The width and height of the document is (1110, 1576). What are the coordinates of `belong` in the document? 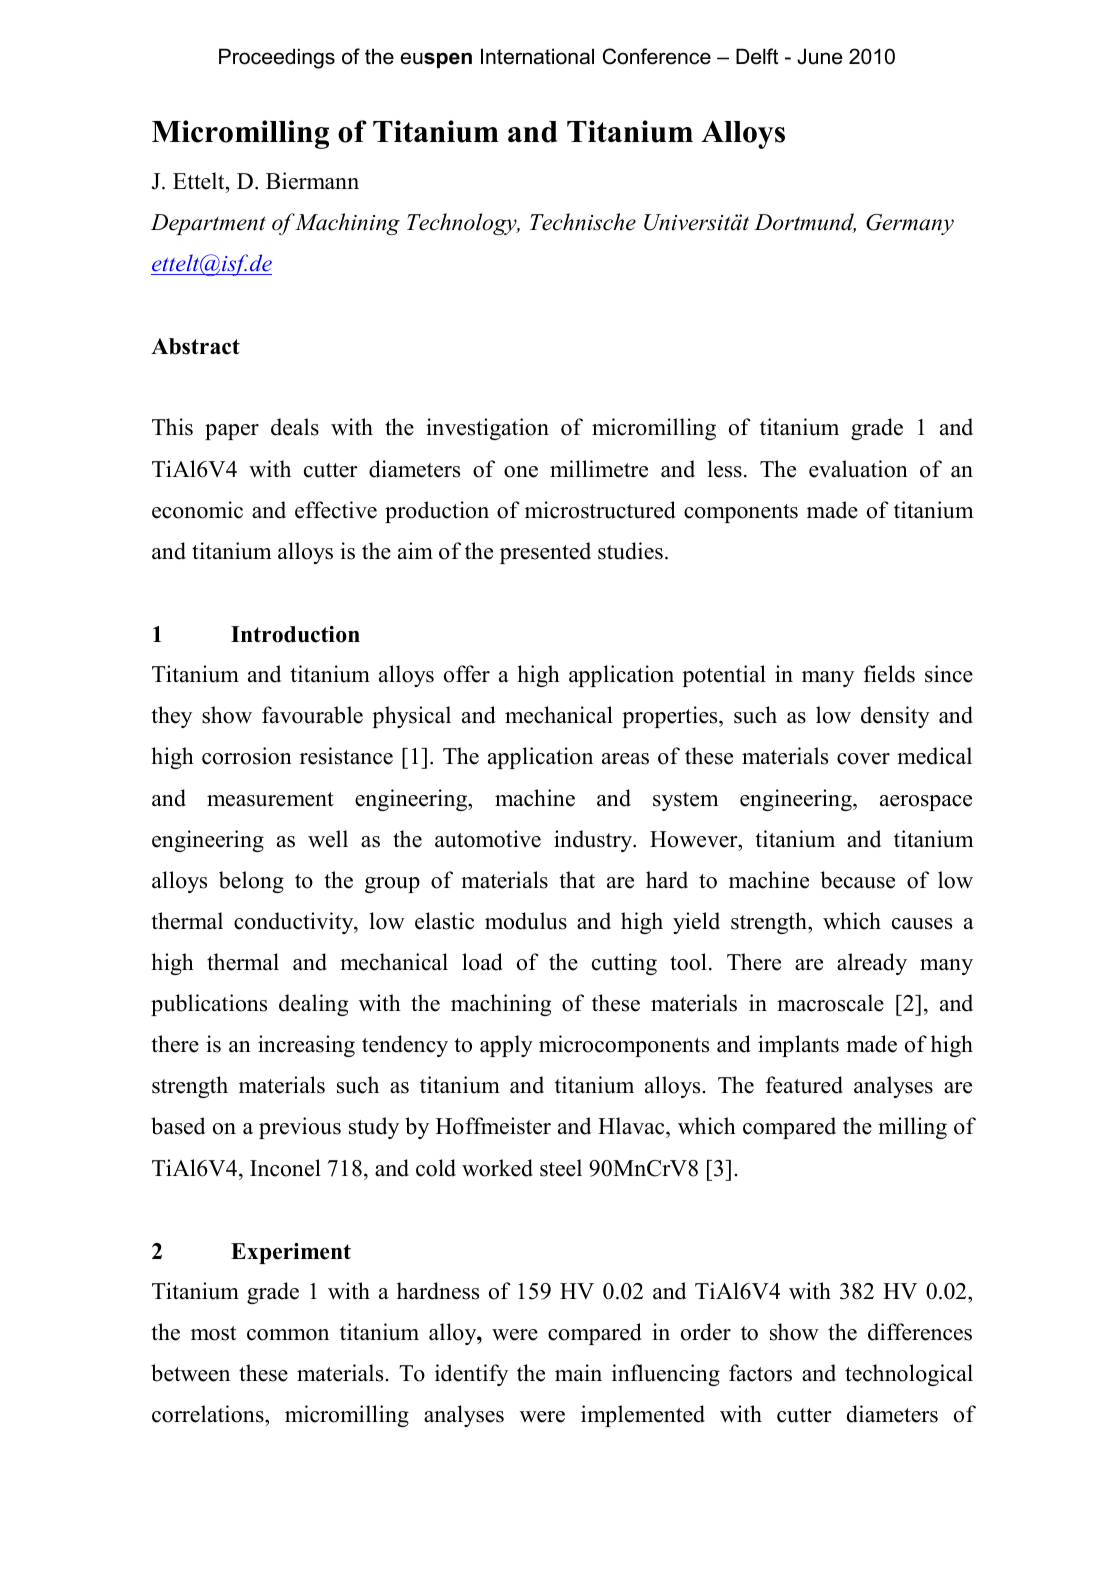 It's located at (251, 882).
